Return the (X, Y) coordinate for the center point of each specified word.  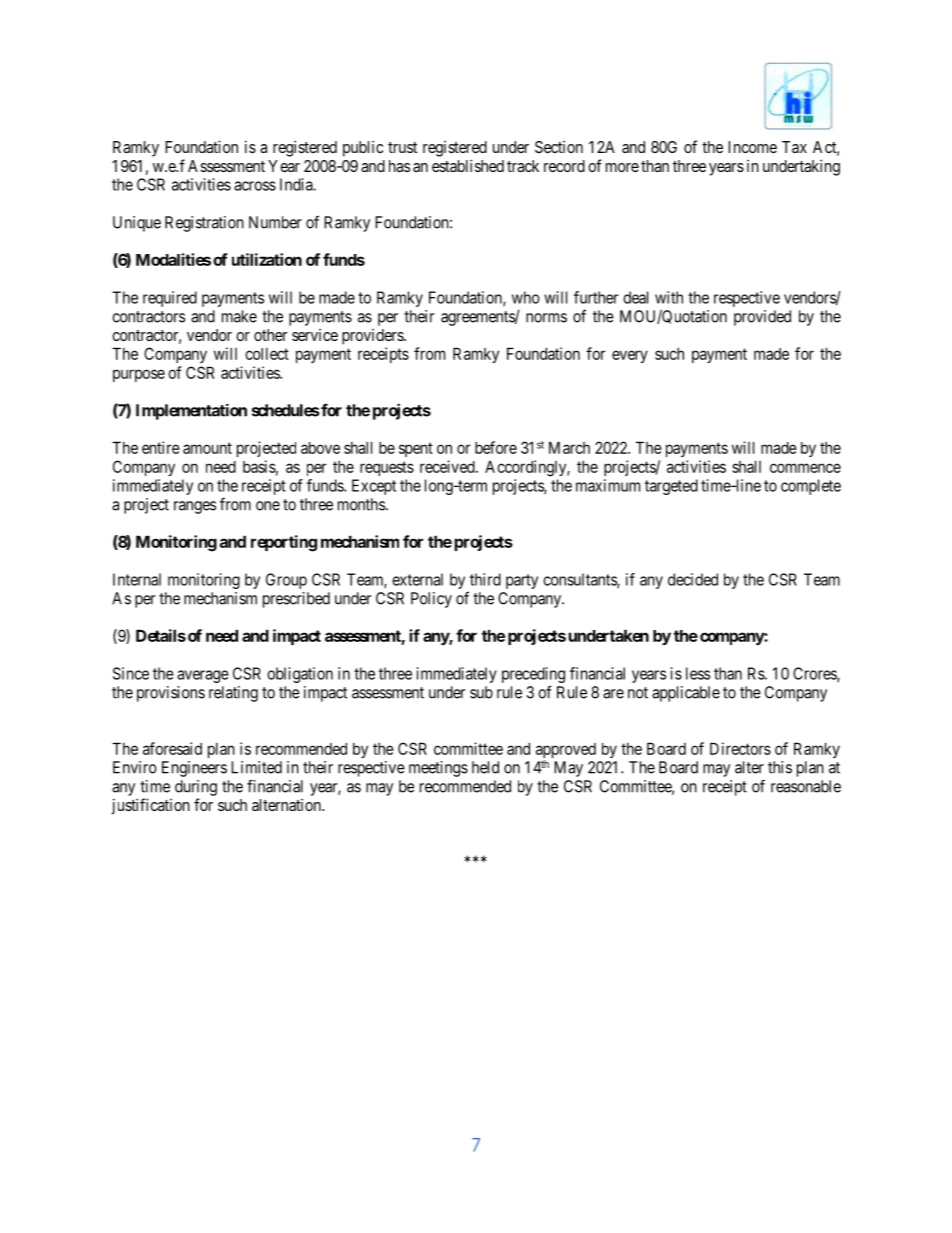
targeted (671, 487)
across (255, 186)
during (196, 788)
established (468, 165)
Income (752, 147)
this (780, 767)
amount (207, 448)
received (448, 466)
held (485, 767)
